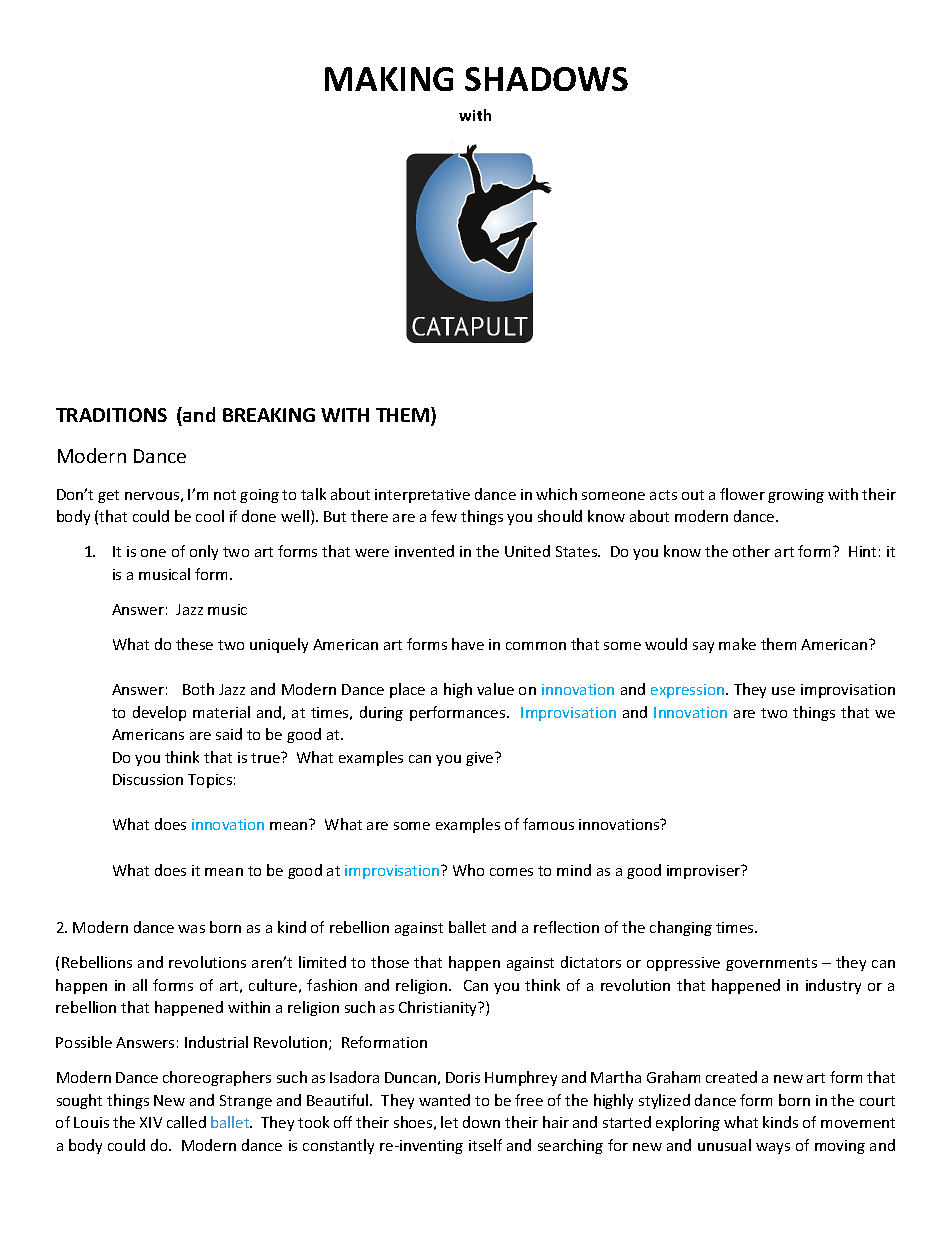 The height and width of the document is (1233, 952). I want to click on use, so click(783, 691).
